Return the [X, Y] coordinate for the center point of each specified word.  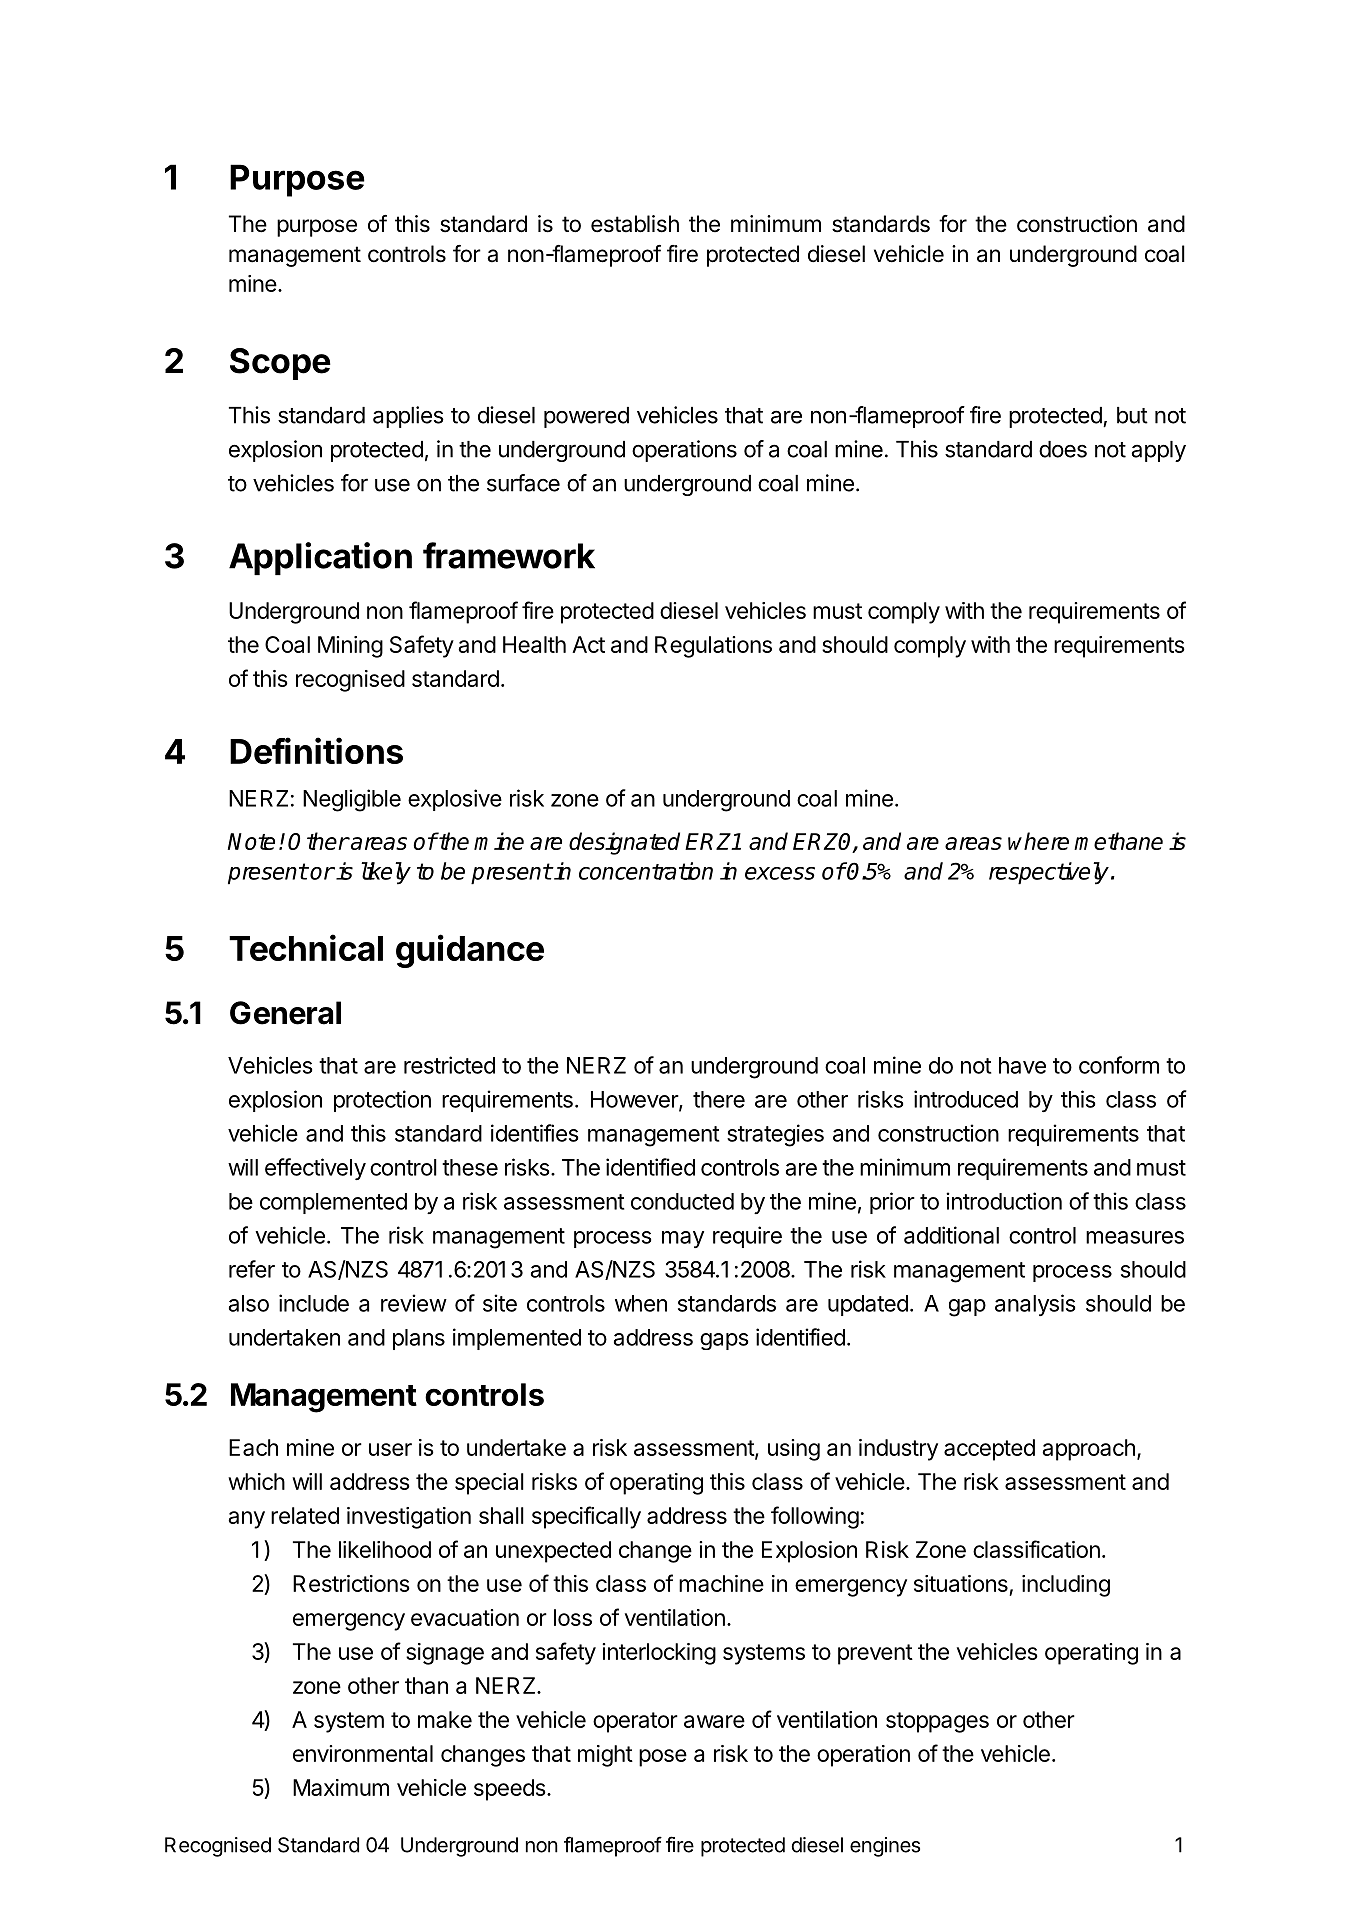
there [719, 1099]
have [1022, 1065]
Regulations [713, 647]
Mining [350, 647]
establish [635, 224]
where [1038, 841]
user [390, 1449]
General [285, 1013]
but [1132, 415]
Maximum [341, 1787]
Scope [280, 364]
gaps [724, 1341]
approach [1088, 1450]
